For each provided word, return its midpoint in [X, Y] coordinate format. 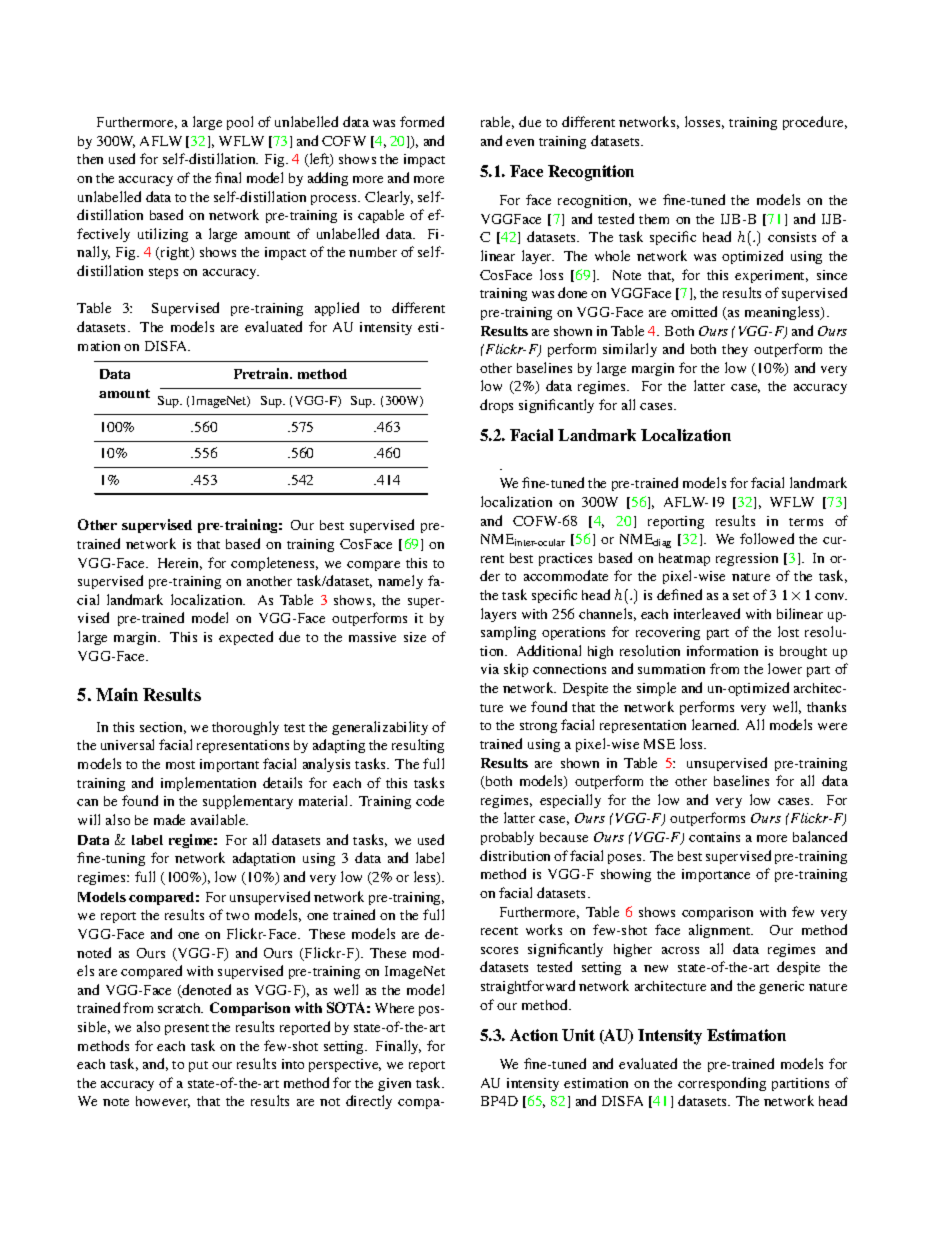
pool [240, 123]
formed [422, 121]
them [654, 219]
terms [806, 522]
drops [496, 406]
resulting [418, 746]
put [198, 1066]
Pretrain [262, 373]
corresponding [722, 1084]
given [394, 1084]
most [180, 765]
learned [715, 724]
